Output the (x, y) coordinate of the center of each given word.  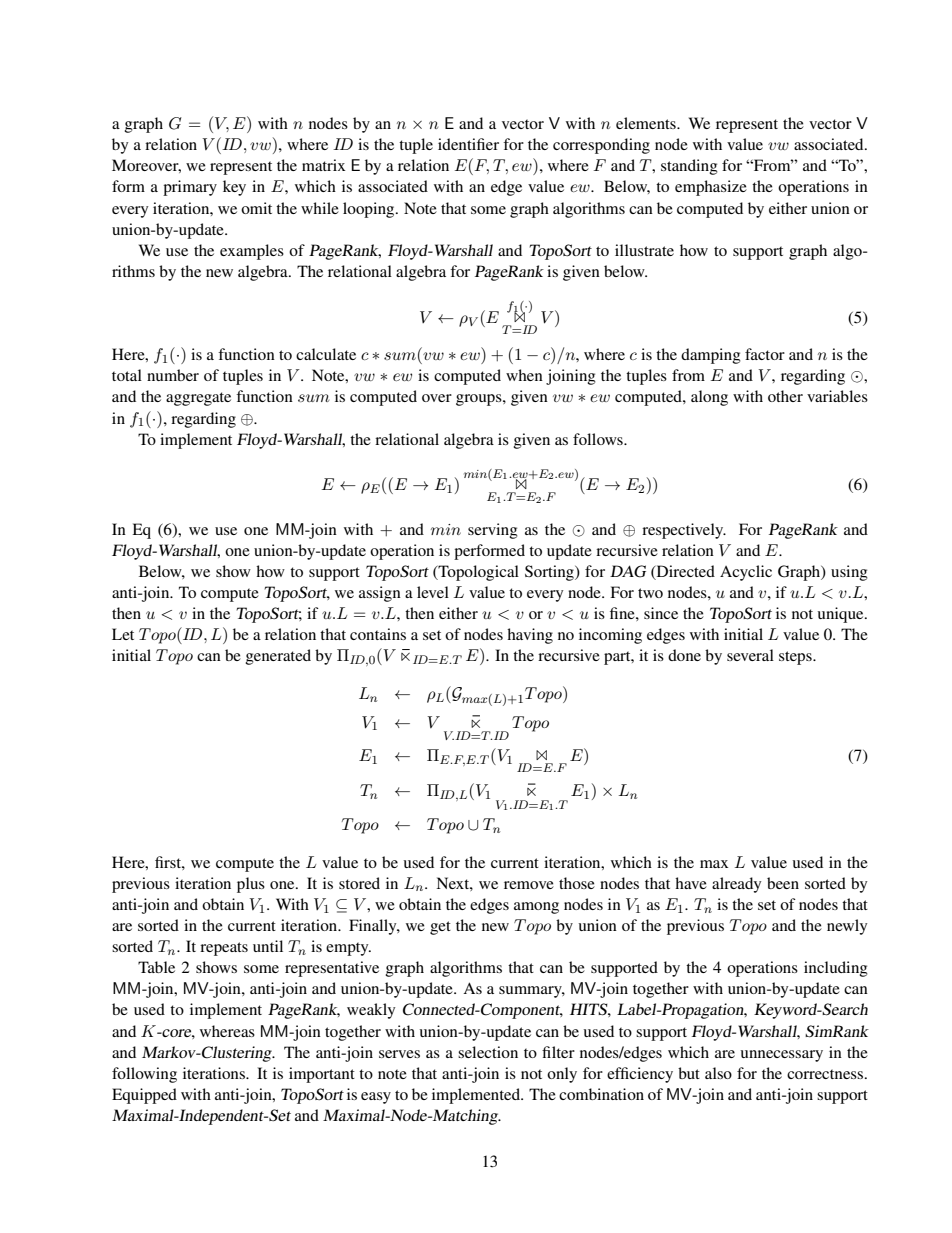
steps (796, 658)
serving (493, 531)
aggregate (198, 399)
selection (488, 1052)
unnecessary (782, 1056)
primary (190, 188)
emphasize (711, 188)
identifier (468, 144)
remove (529, 885)
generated (278, 657)
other (785, 396)
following (144, 1075)
